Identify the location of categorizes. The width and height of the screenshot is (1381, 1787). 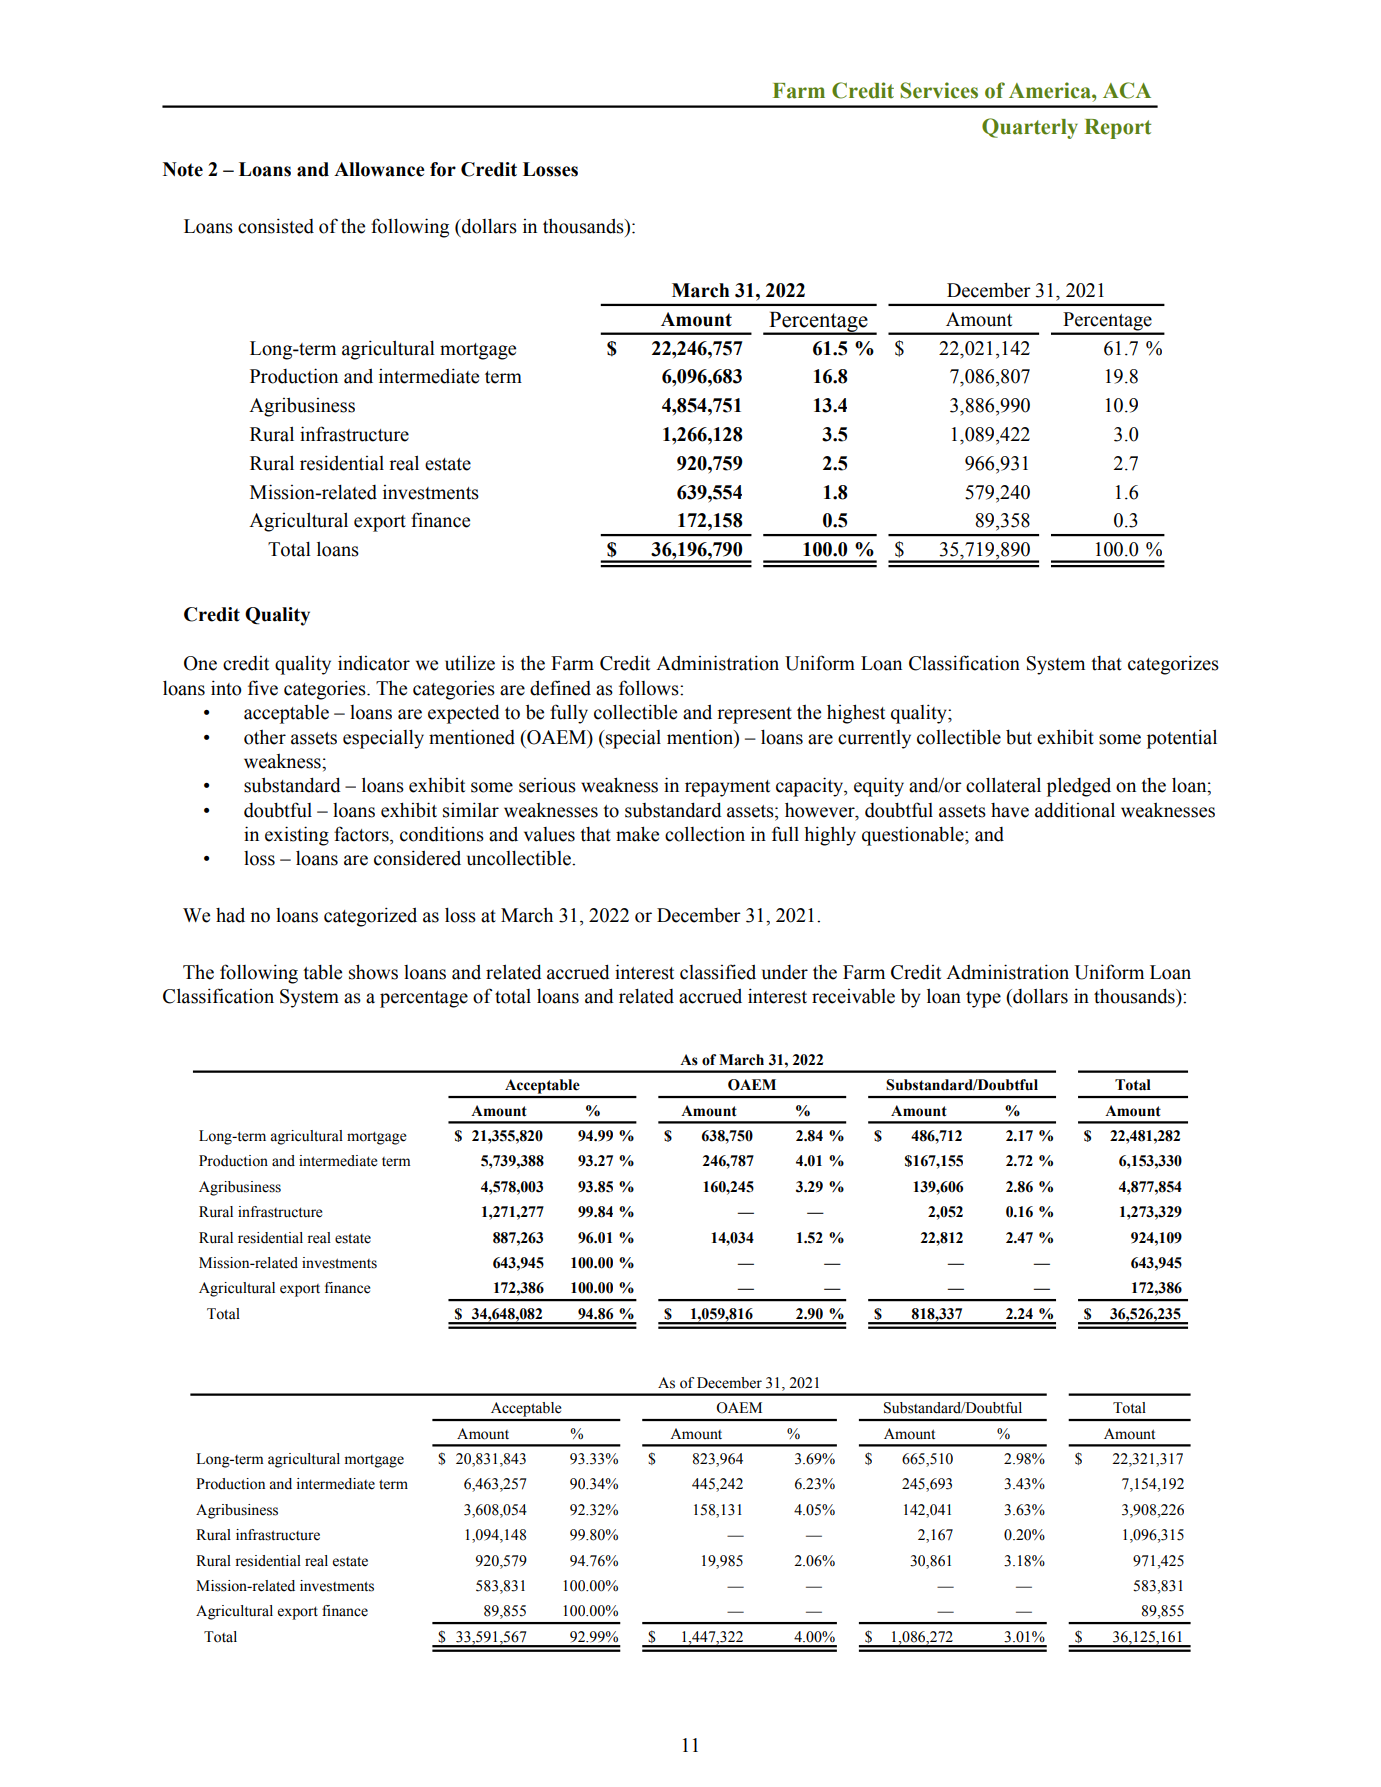
(1173, 665).
